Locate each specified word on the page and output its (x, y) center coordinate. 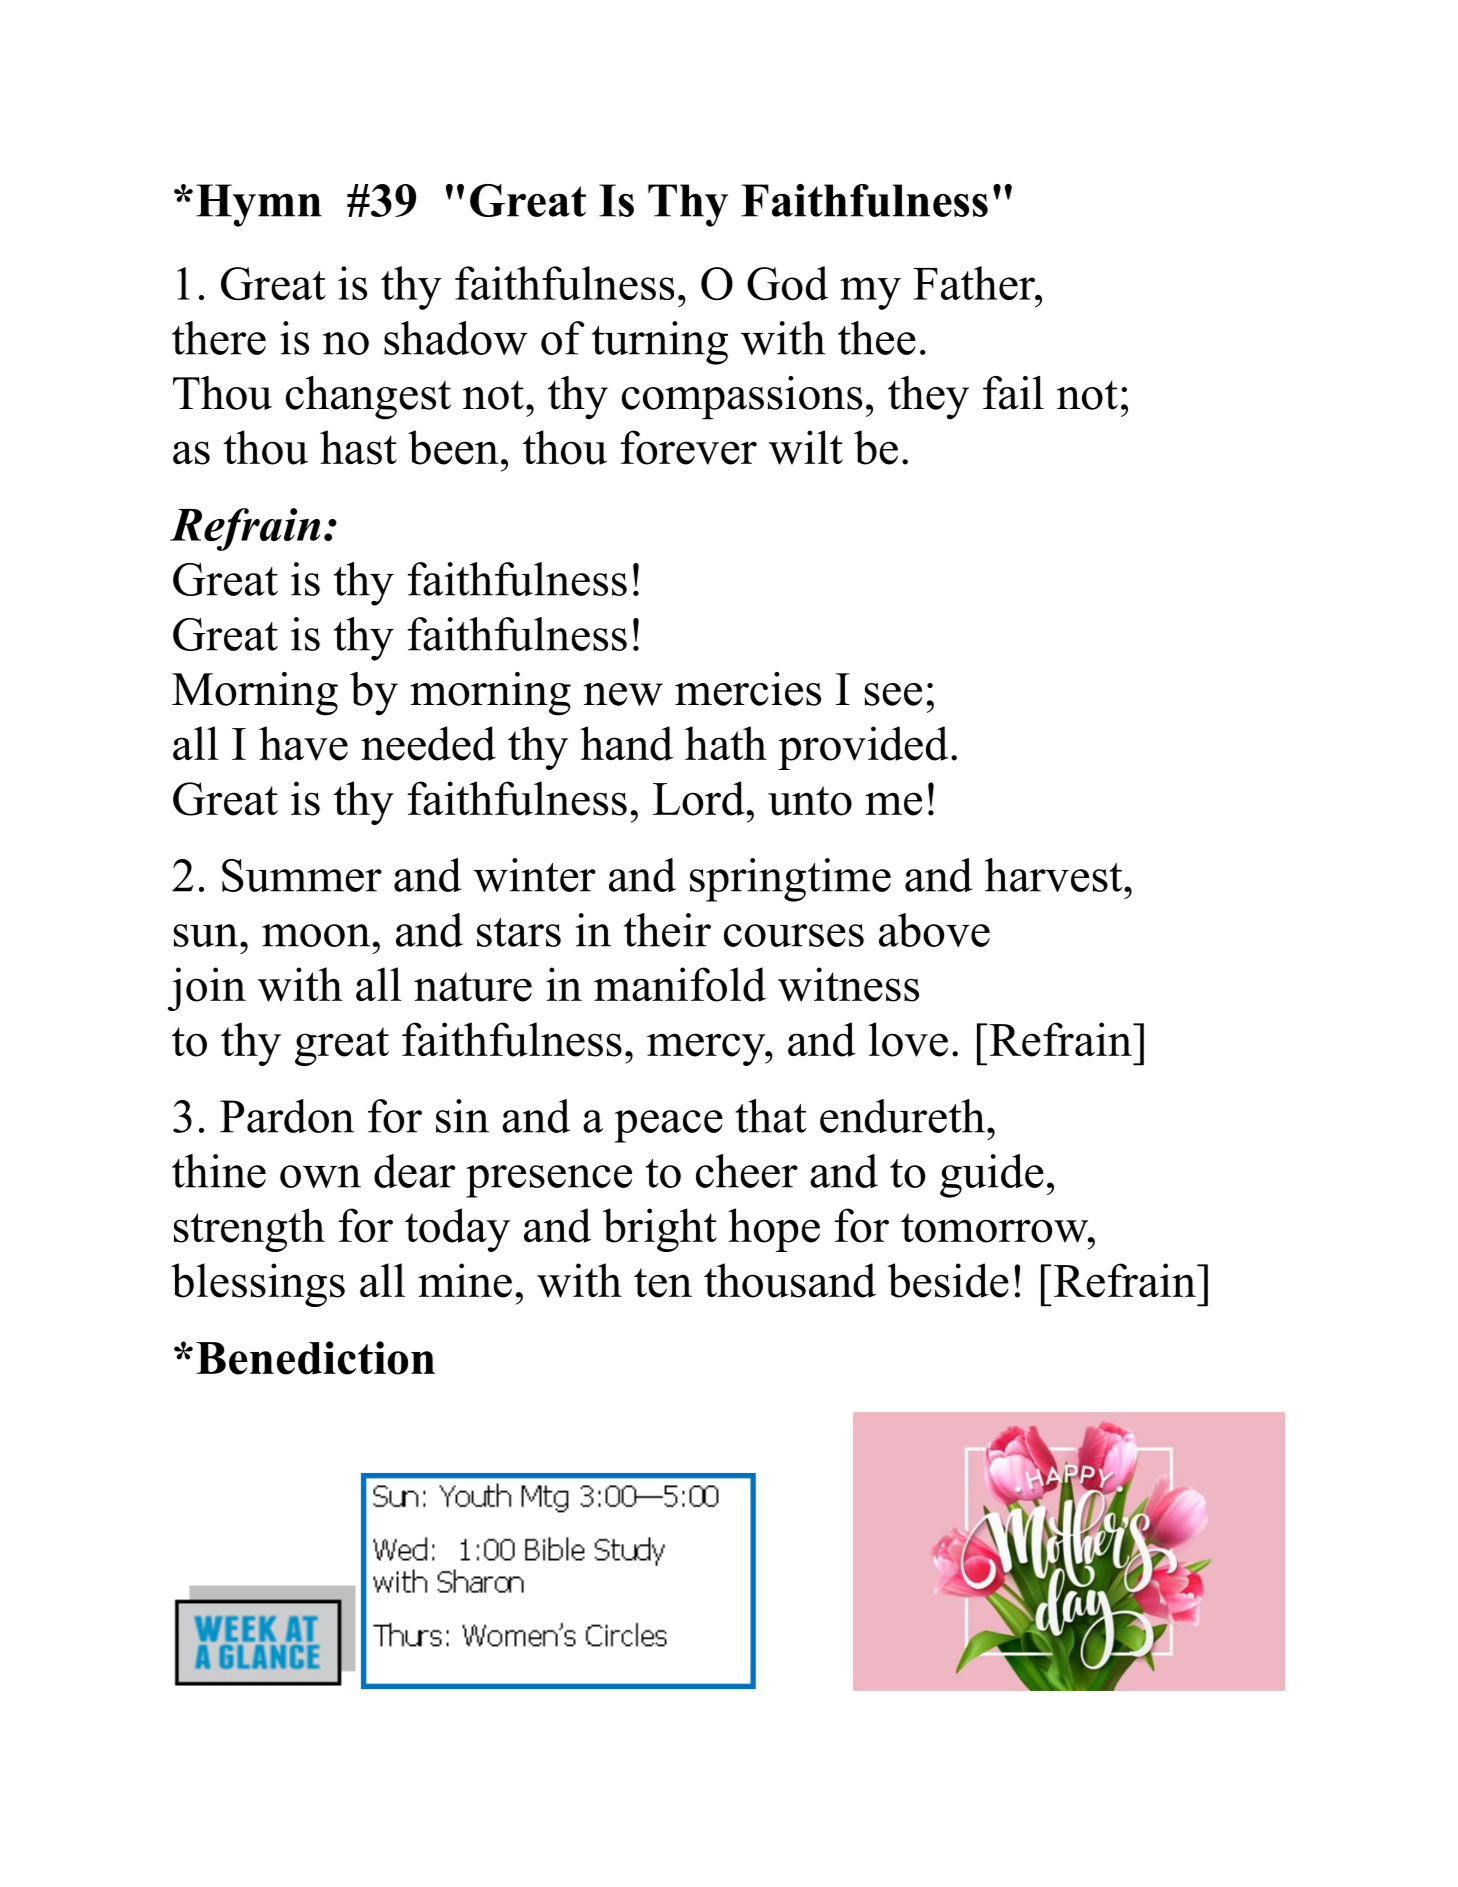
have (303, 743)
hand (626, 743)
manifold (680, 984)
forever (689, 447)
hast (358, 447)
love (908, 1039)
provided (863, 748)
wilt (806, 447)
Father (975, 283)
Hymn (259, 205)
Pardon (287, 1116)
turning (660, 343)
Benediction (315, 1358)
